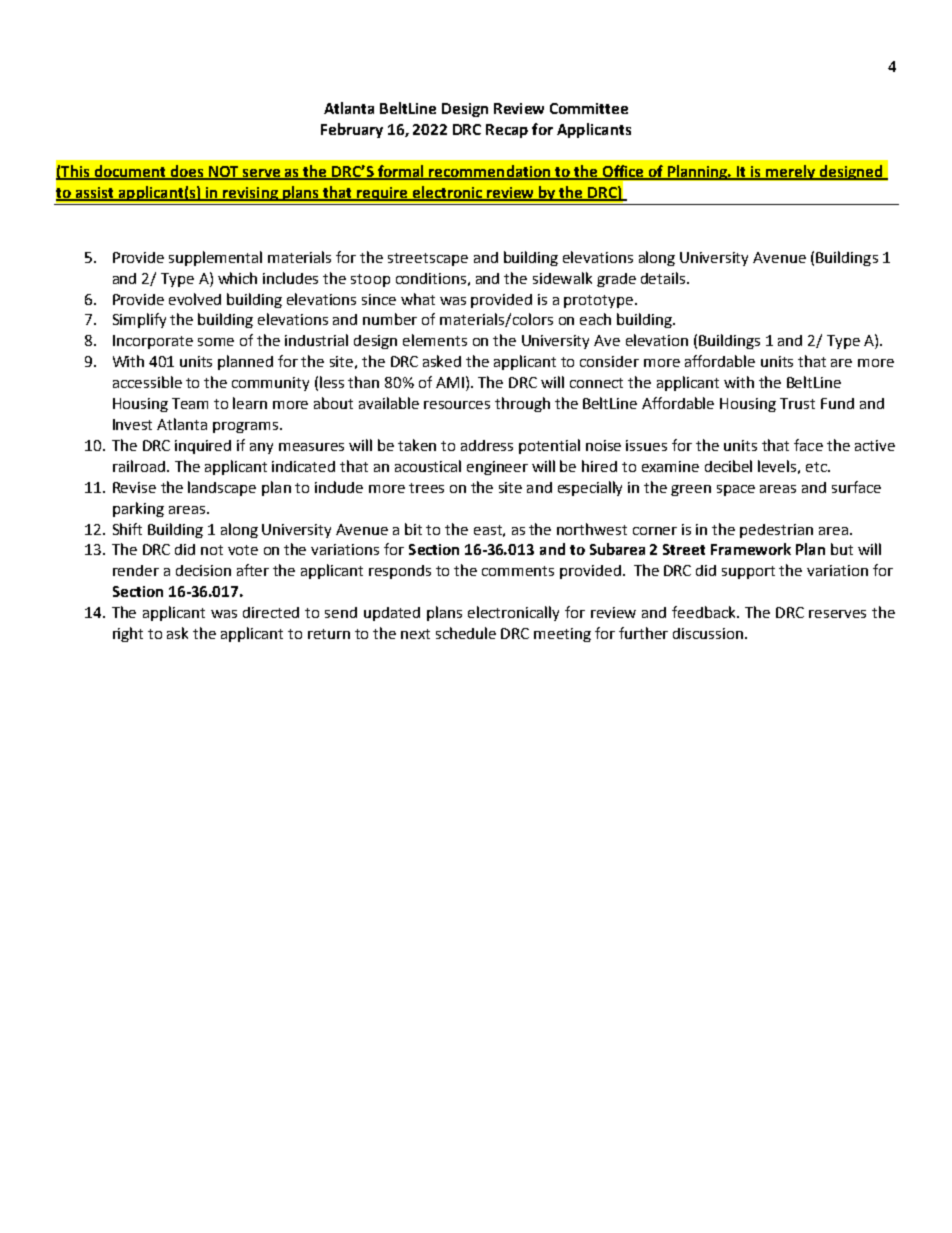  What do you see at coordinates (187, 172) in the screenshot?
I see `does` at bounding box center [187, 172].
